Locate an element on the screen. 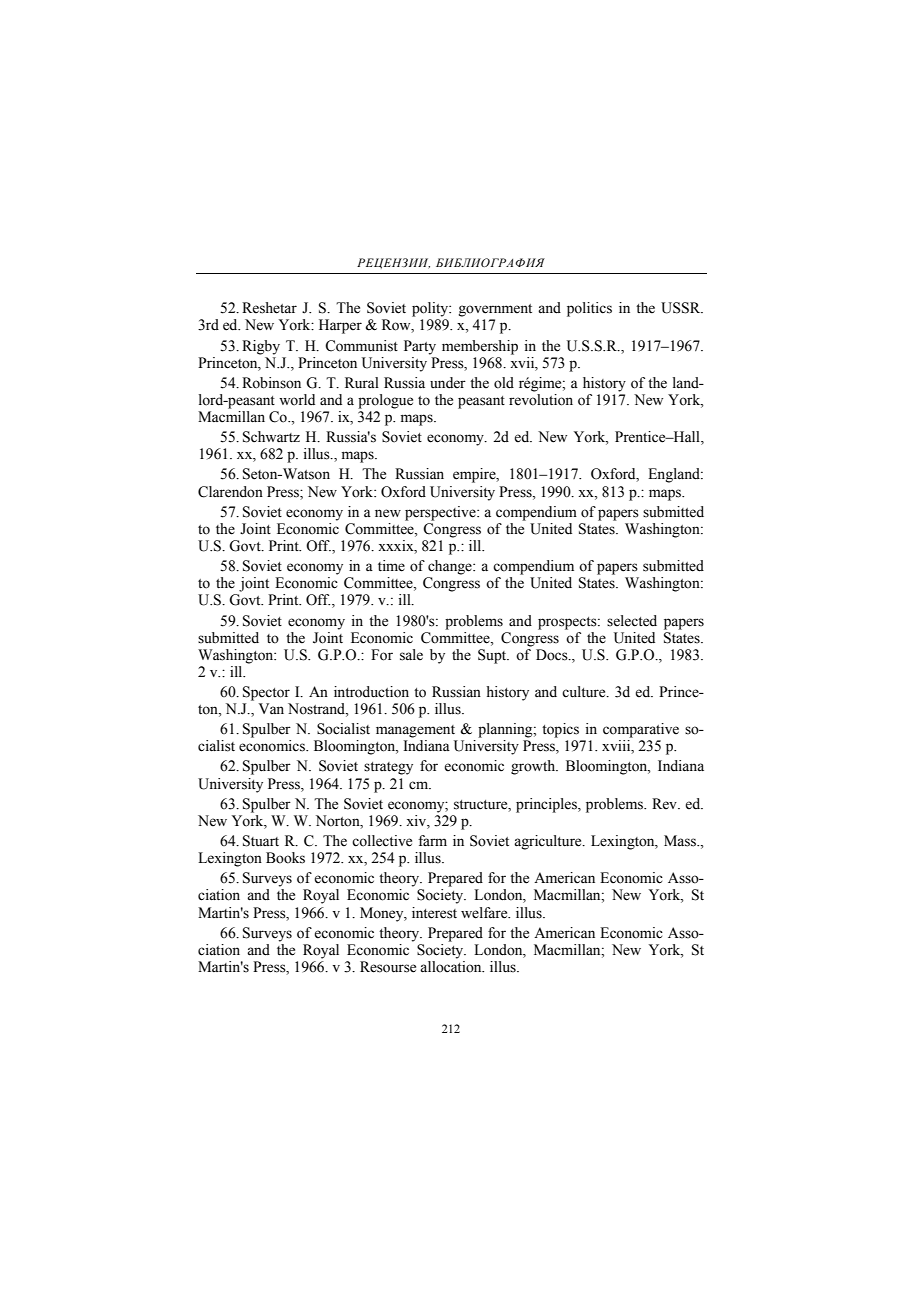 This screenshot has height=1308, width=924. selected is located at coordinates (632, 621).
